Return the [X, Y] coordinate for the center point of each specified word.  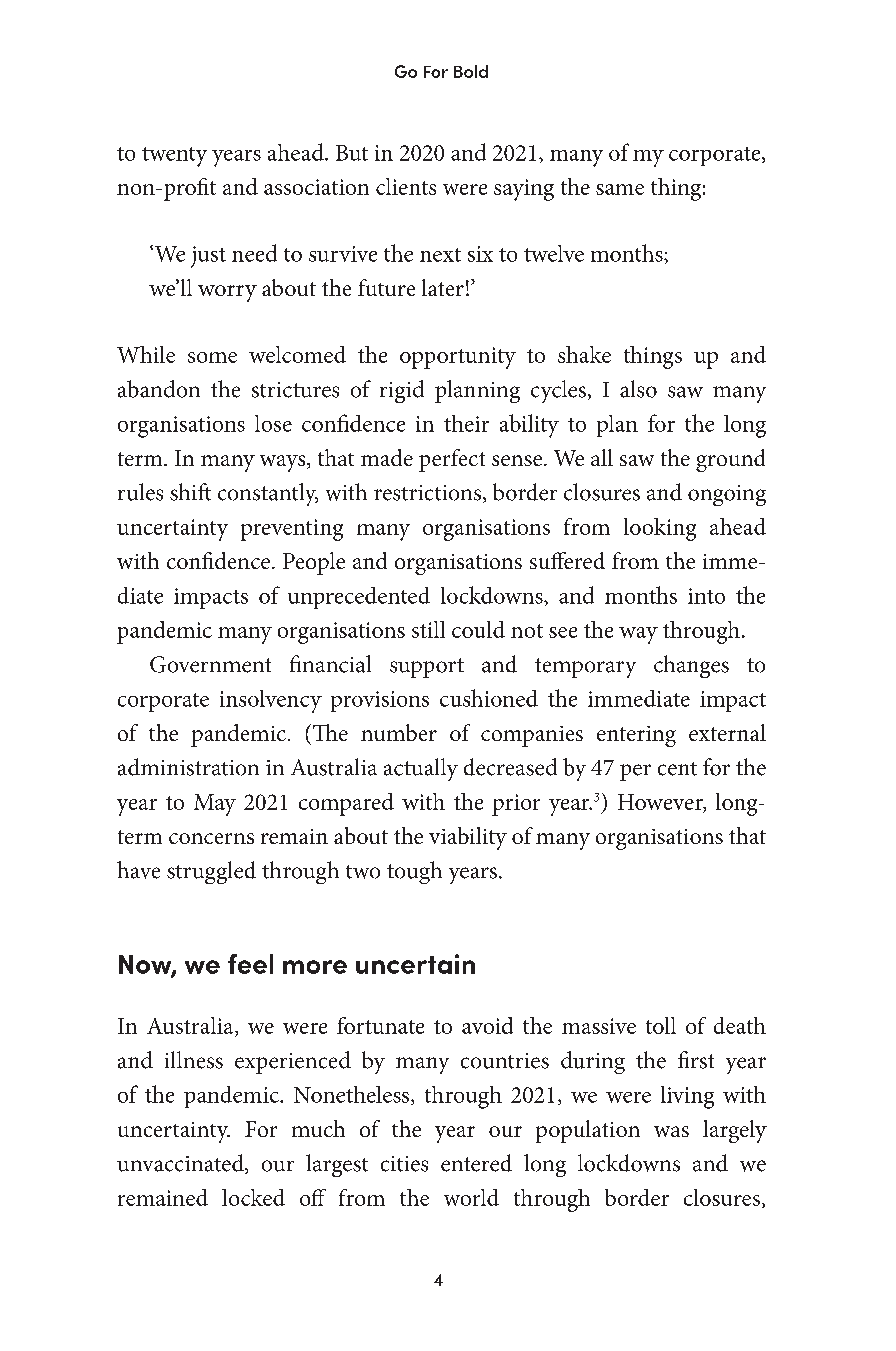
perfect [452, 460]
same [620, 189]
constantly [268, 494]
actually [421, 769]
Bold [471, 71]
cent [677, 769]
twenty [174, 157]
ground [730, 460]
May [215, 805]
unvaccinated [181, 1164]
